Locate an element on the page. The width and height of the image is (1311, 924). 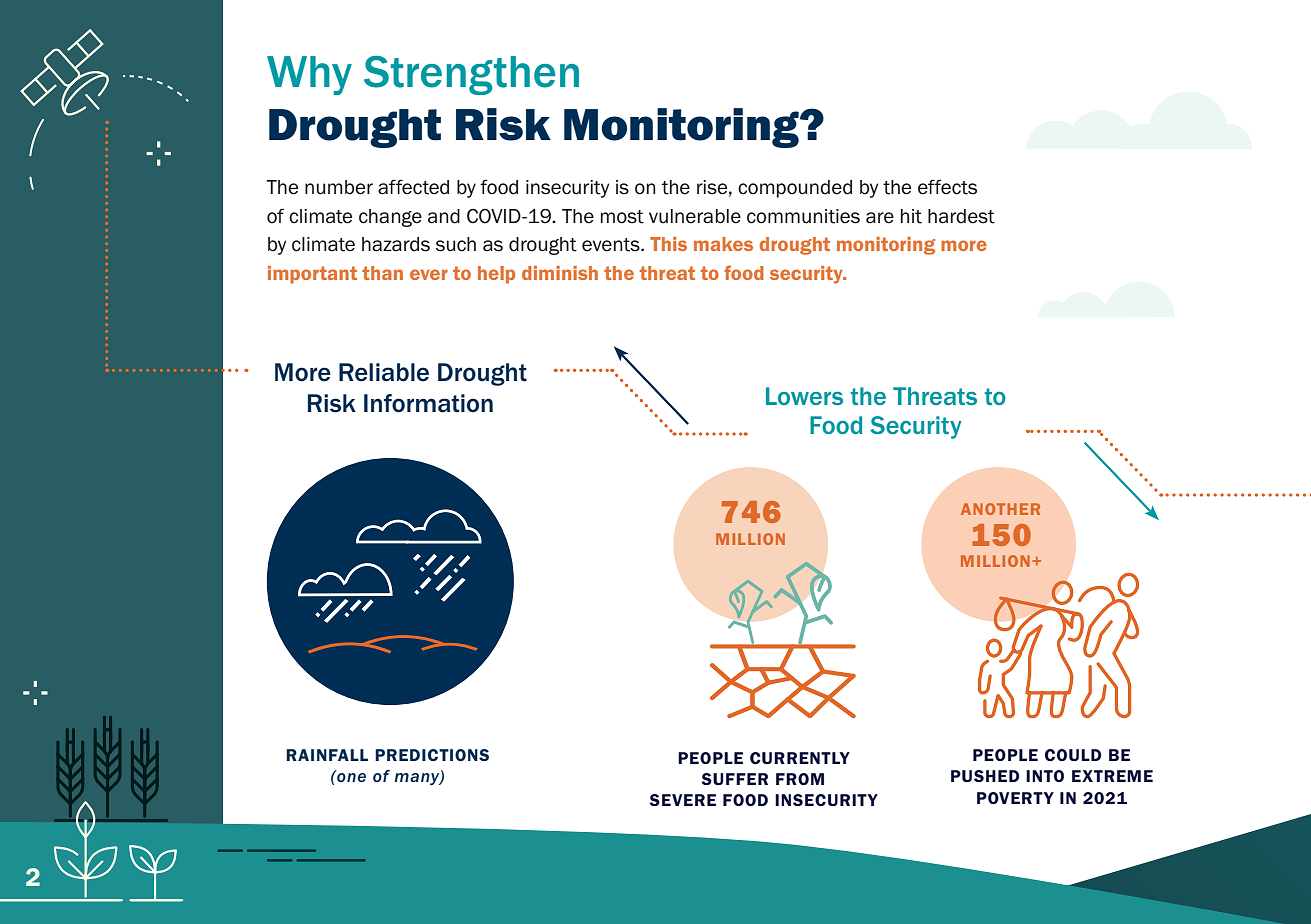
compounded is located at coordinates (795, 189).
